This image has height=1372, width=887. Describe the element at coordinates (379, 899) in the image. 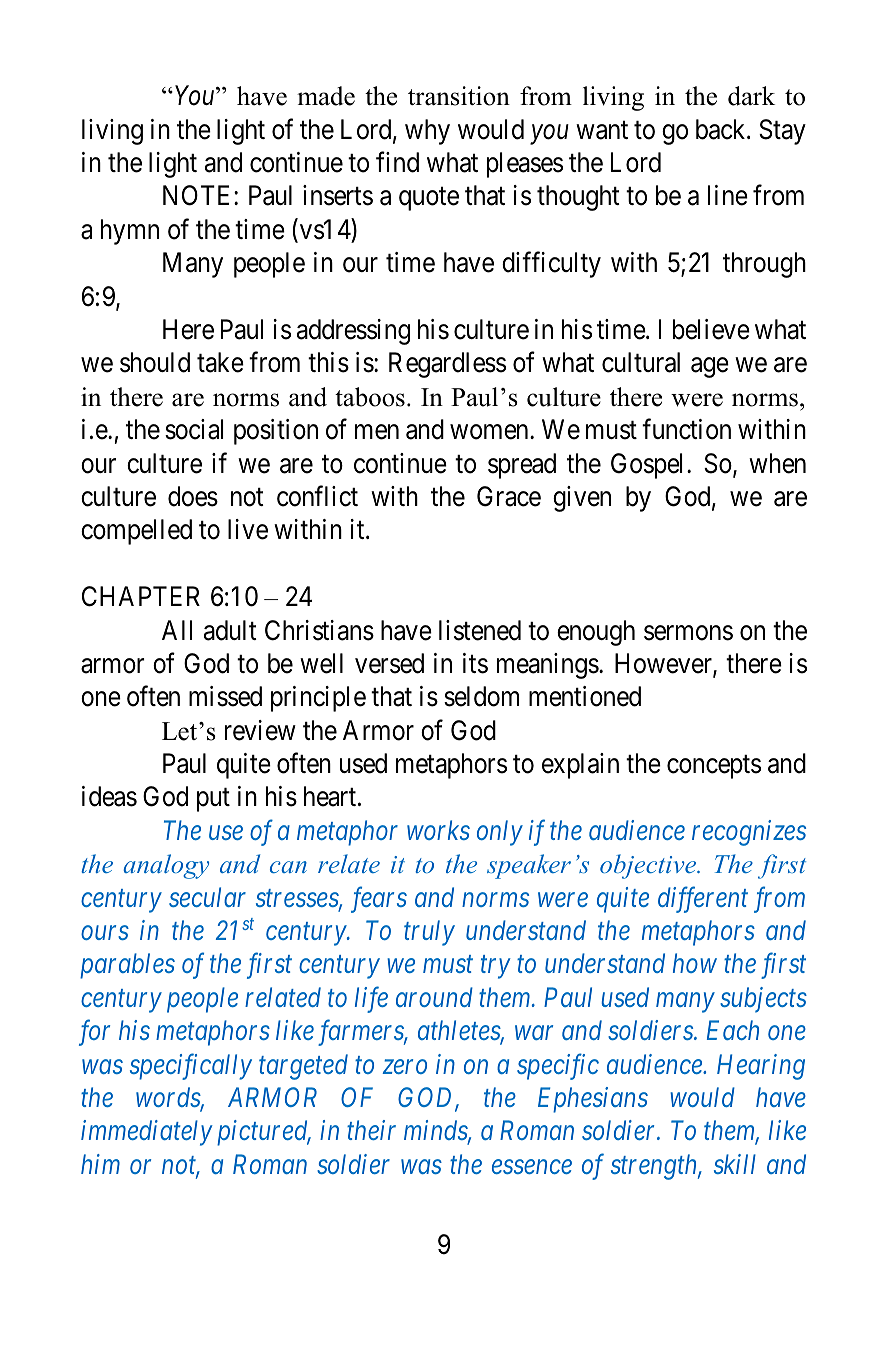

I see `fears` at that location.
